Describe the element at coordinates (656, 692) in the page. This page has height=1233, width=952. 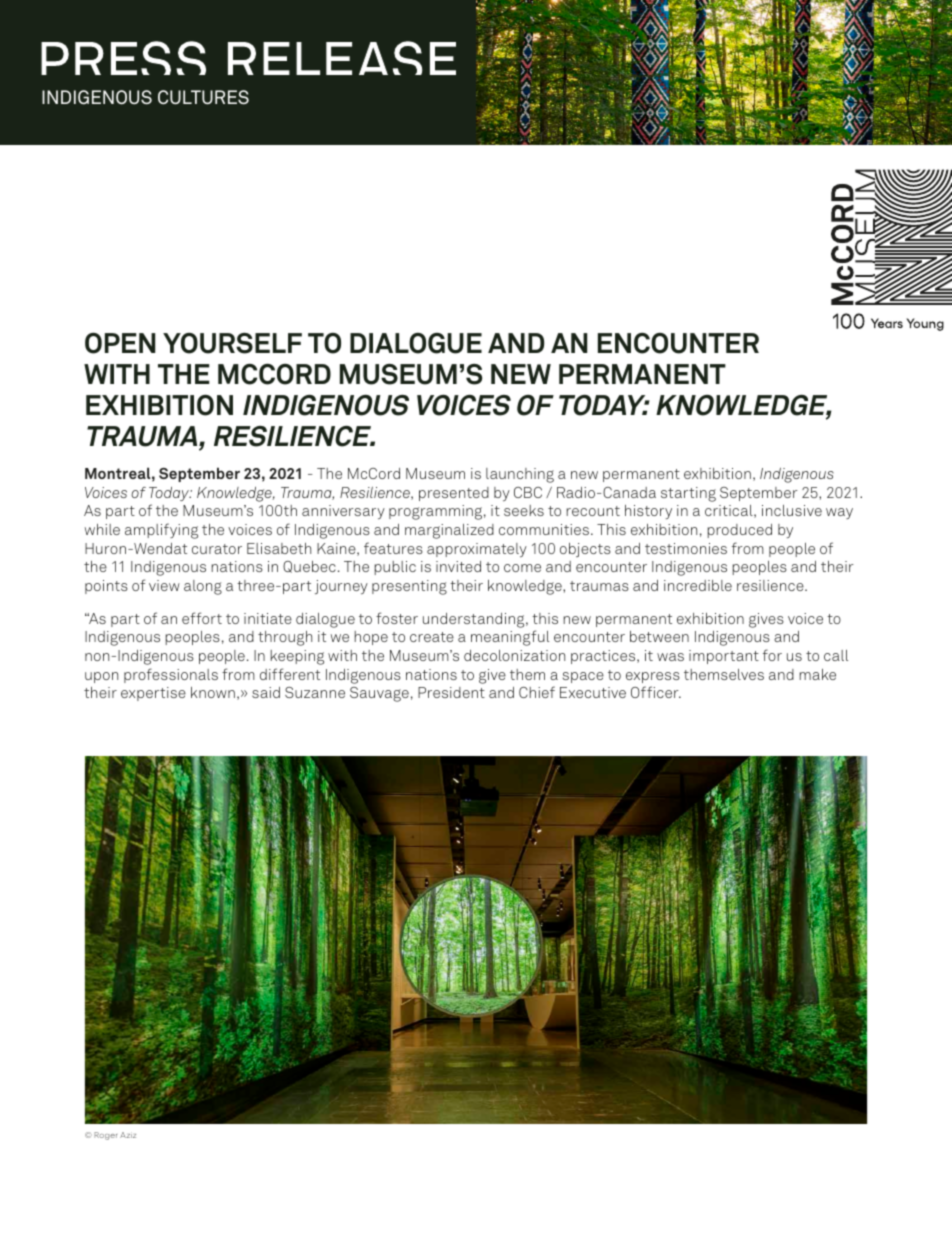
I see `Officer` at that location.
